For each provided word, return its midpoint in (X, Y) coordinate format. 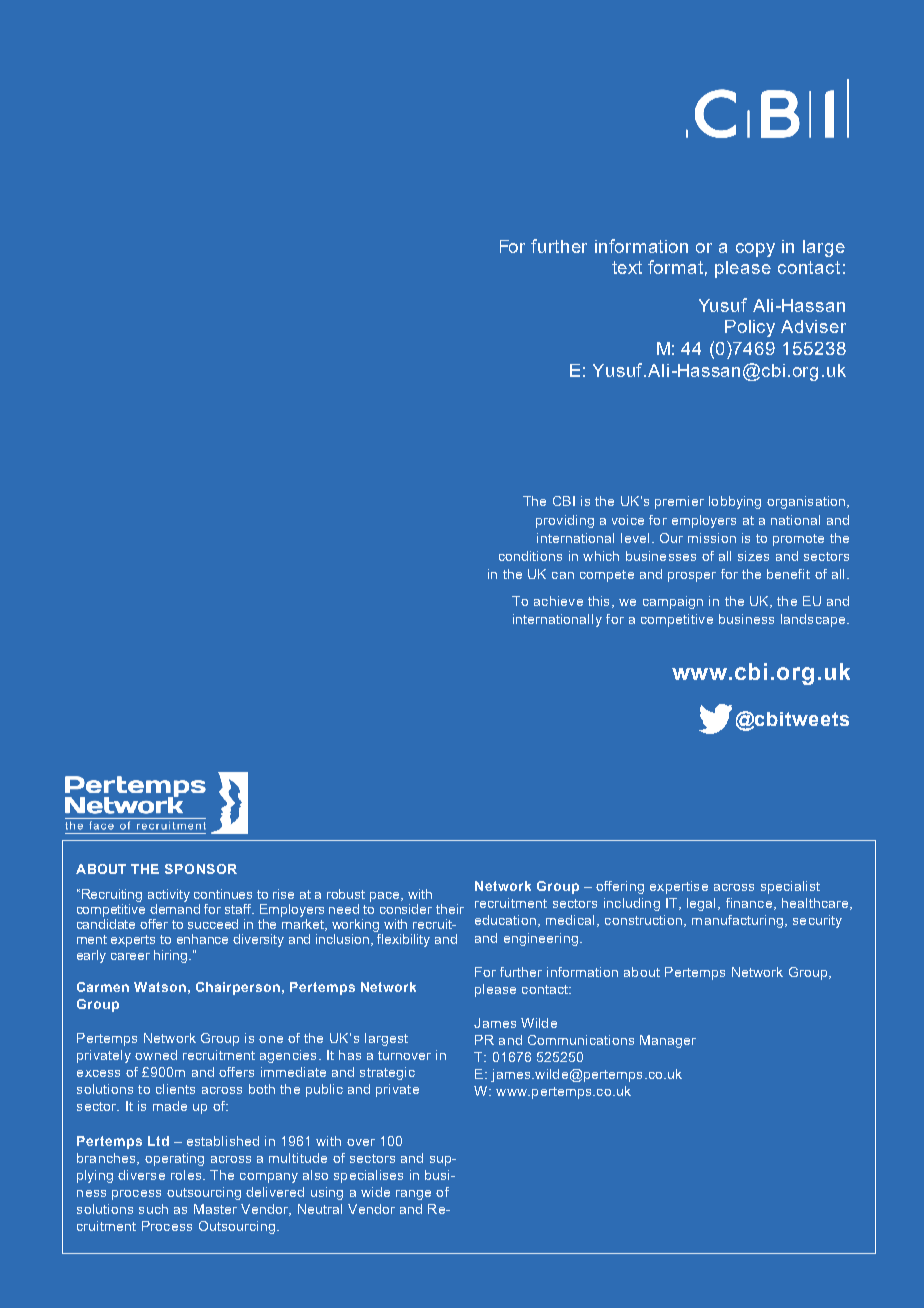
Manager (668, 1041)
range (413, 1195)
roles (186, 1175)
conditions (530, 556)
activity (169, 895)
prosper (692, 577)
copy (755, 250)
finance (749, 903)
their (450, 909)
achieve (558, 601)
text (627, 267)
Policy (750, 328)
